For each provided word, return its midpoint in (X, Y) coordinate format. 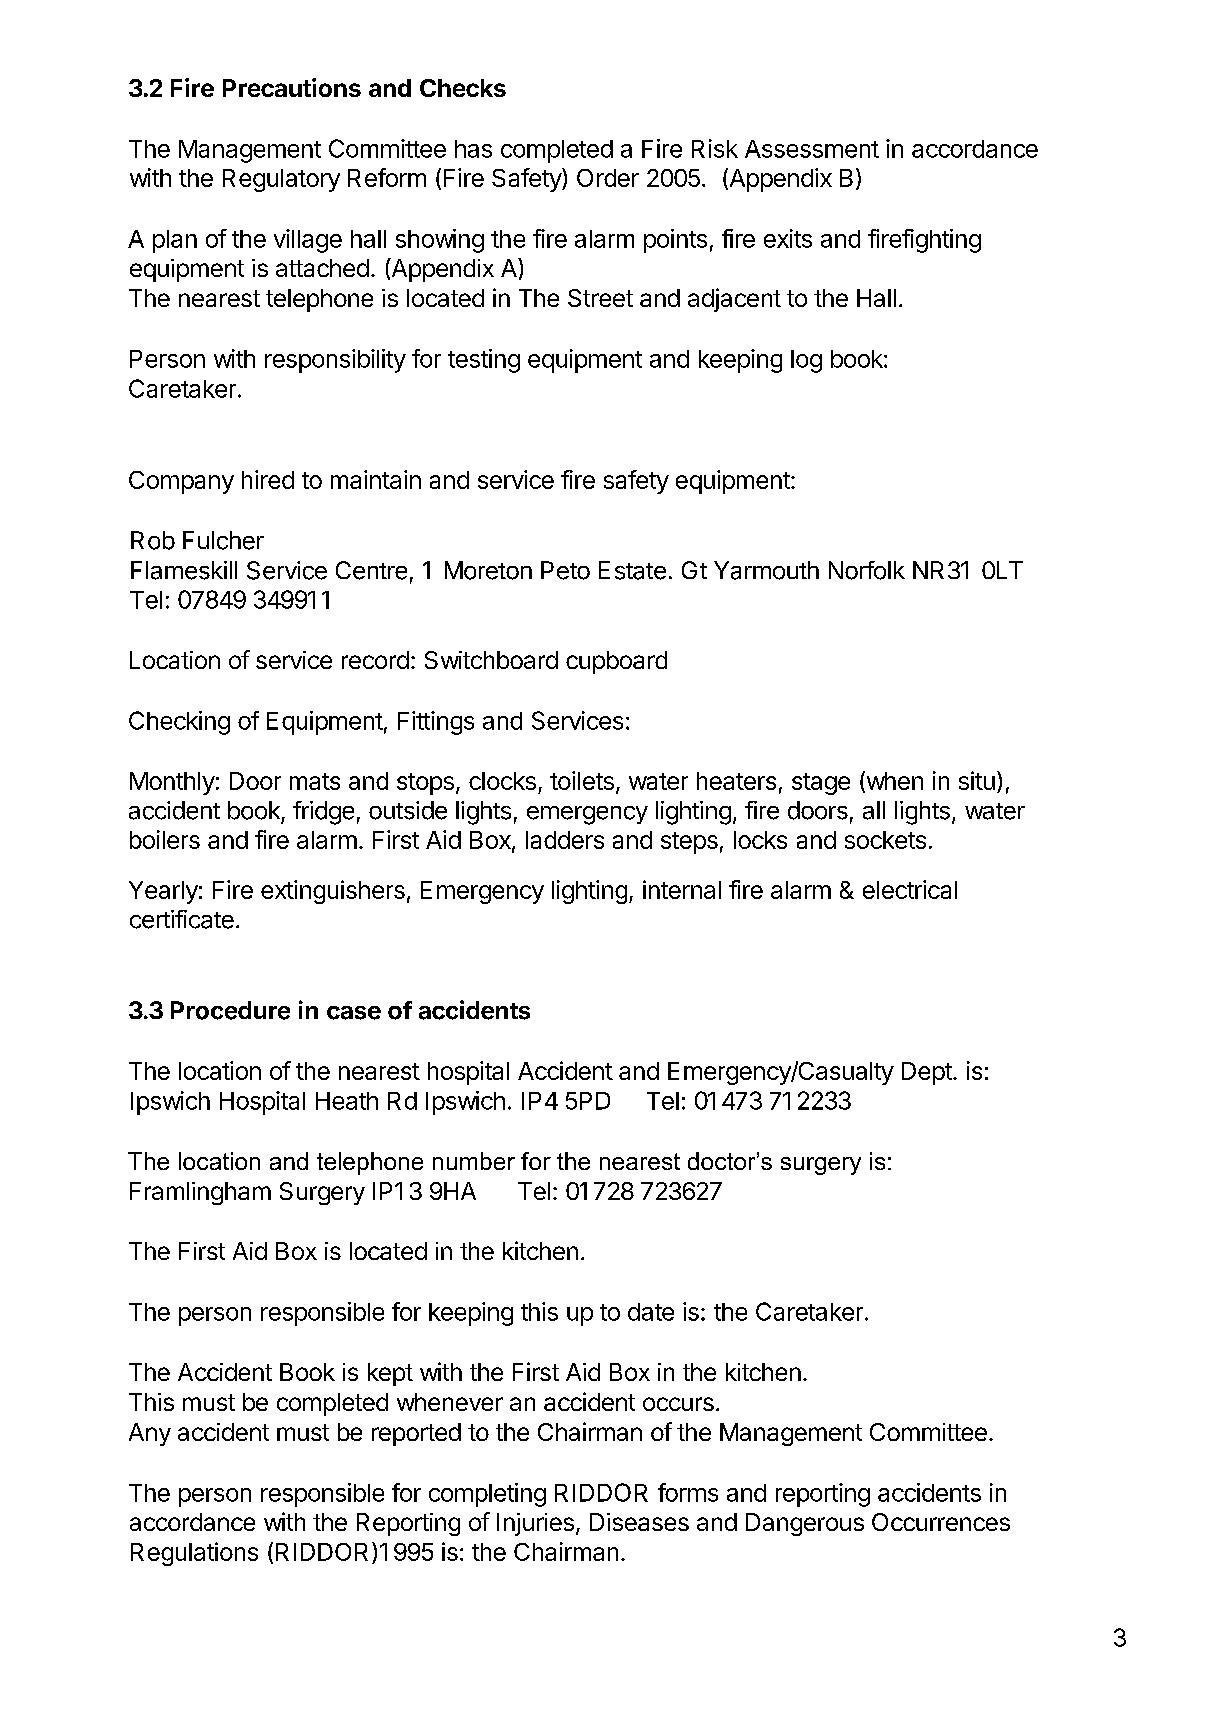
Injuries (535, 1524)
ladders (565, 840)
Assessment (812, 149)
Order (608, 178)
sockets (885, 840)
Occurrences (941, 1522)
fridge (323, 813)
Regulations (194, 1554)
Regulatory (281, 180)
